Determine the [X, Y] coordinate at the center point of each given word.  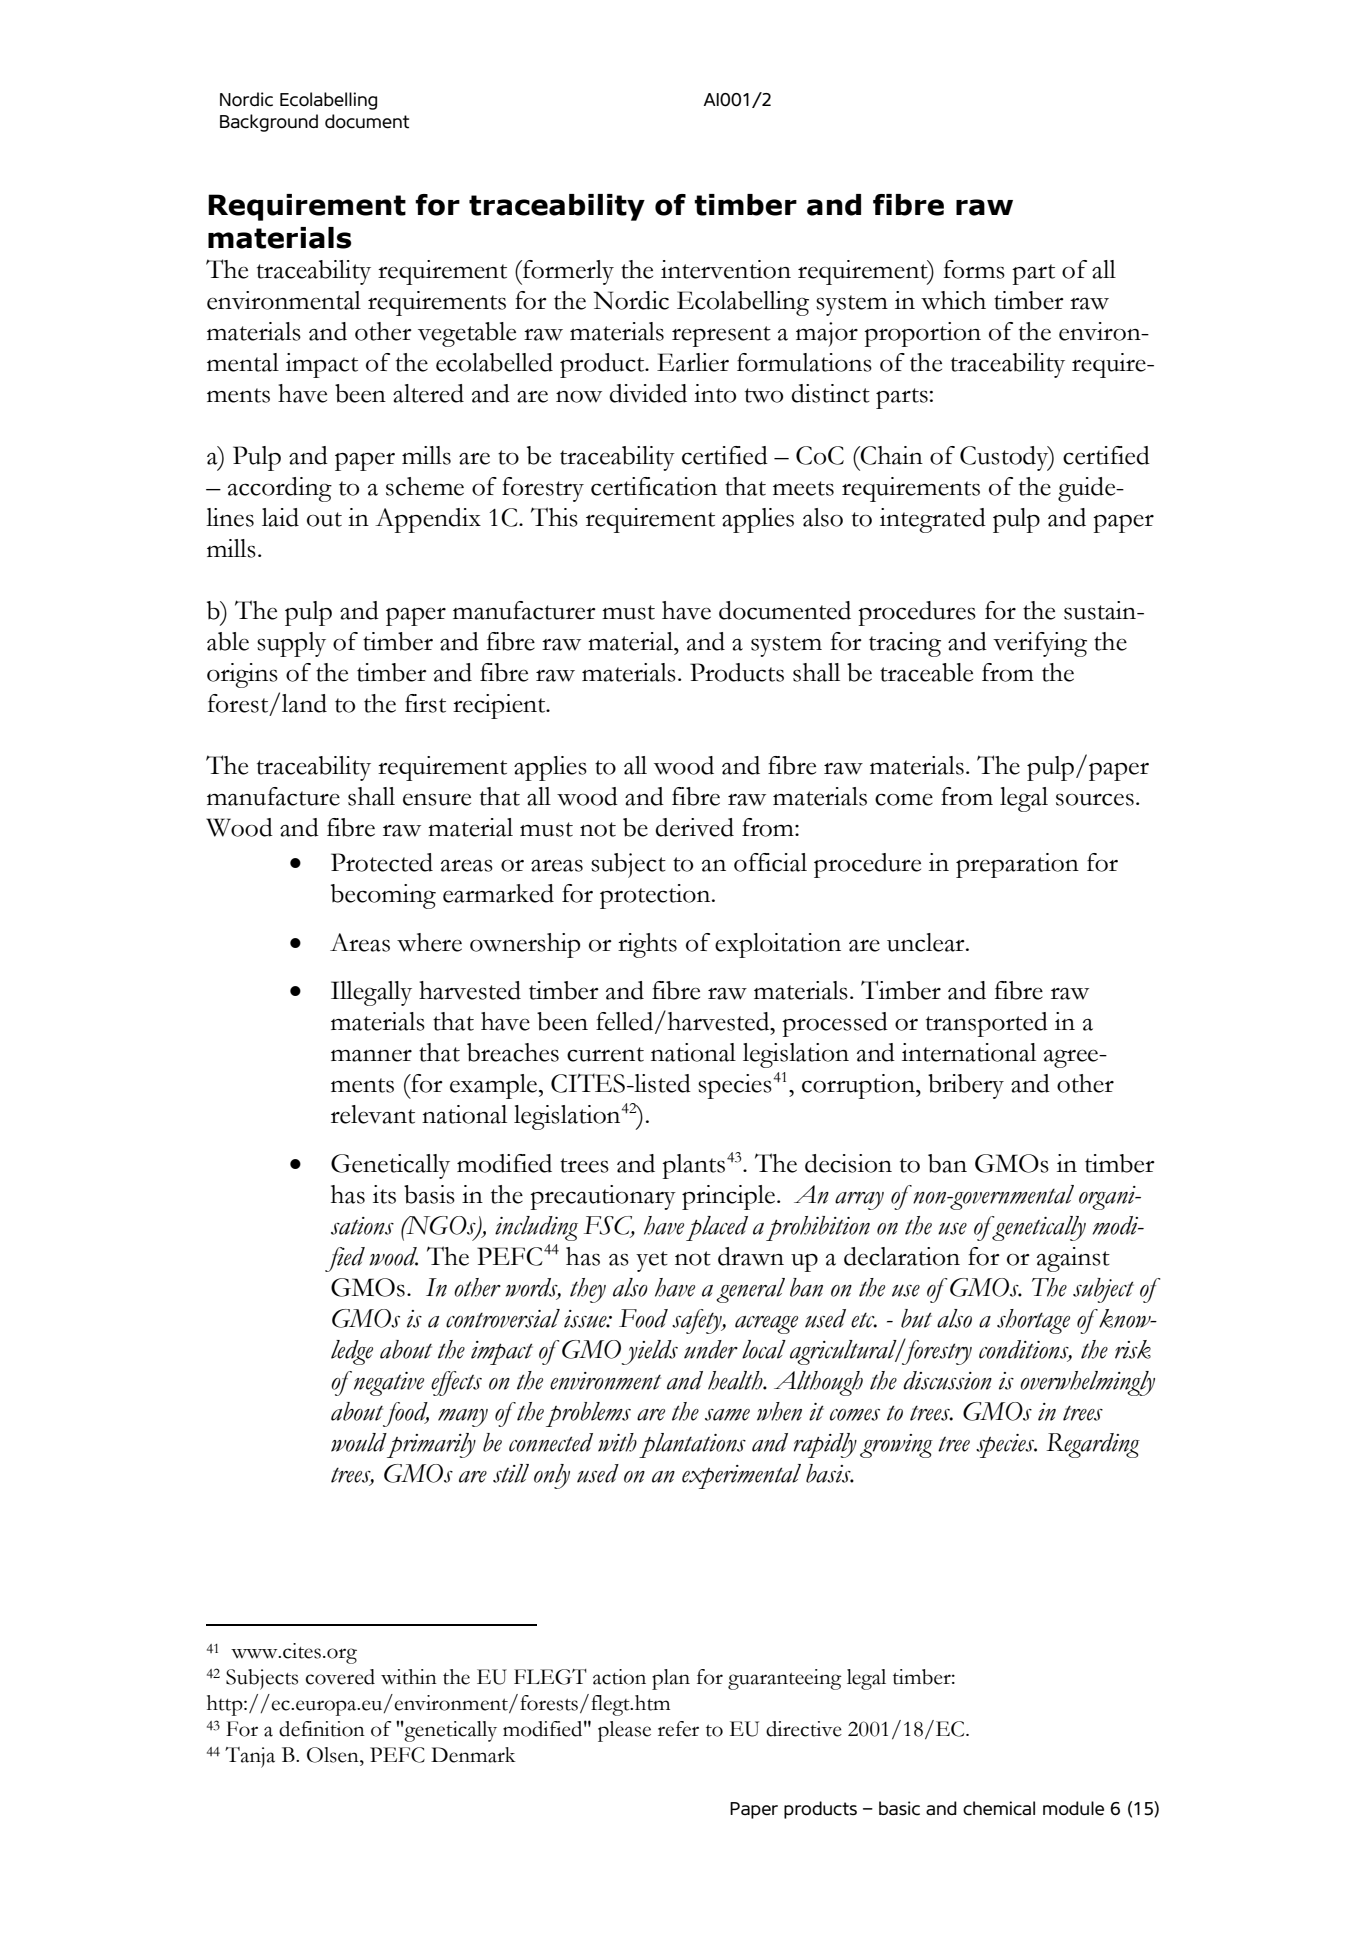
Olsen [334, 1755]
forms [974, 269]
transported [987, 1024]
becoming [383, 896]
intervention [726, 269]
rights [647, 945]
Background [269, 123]
